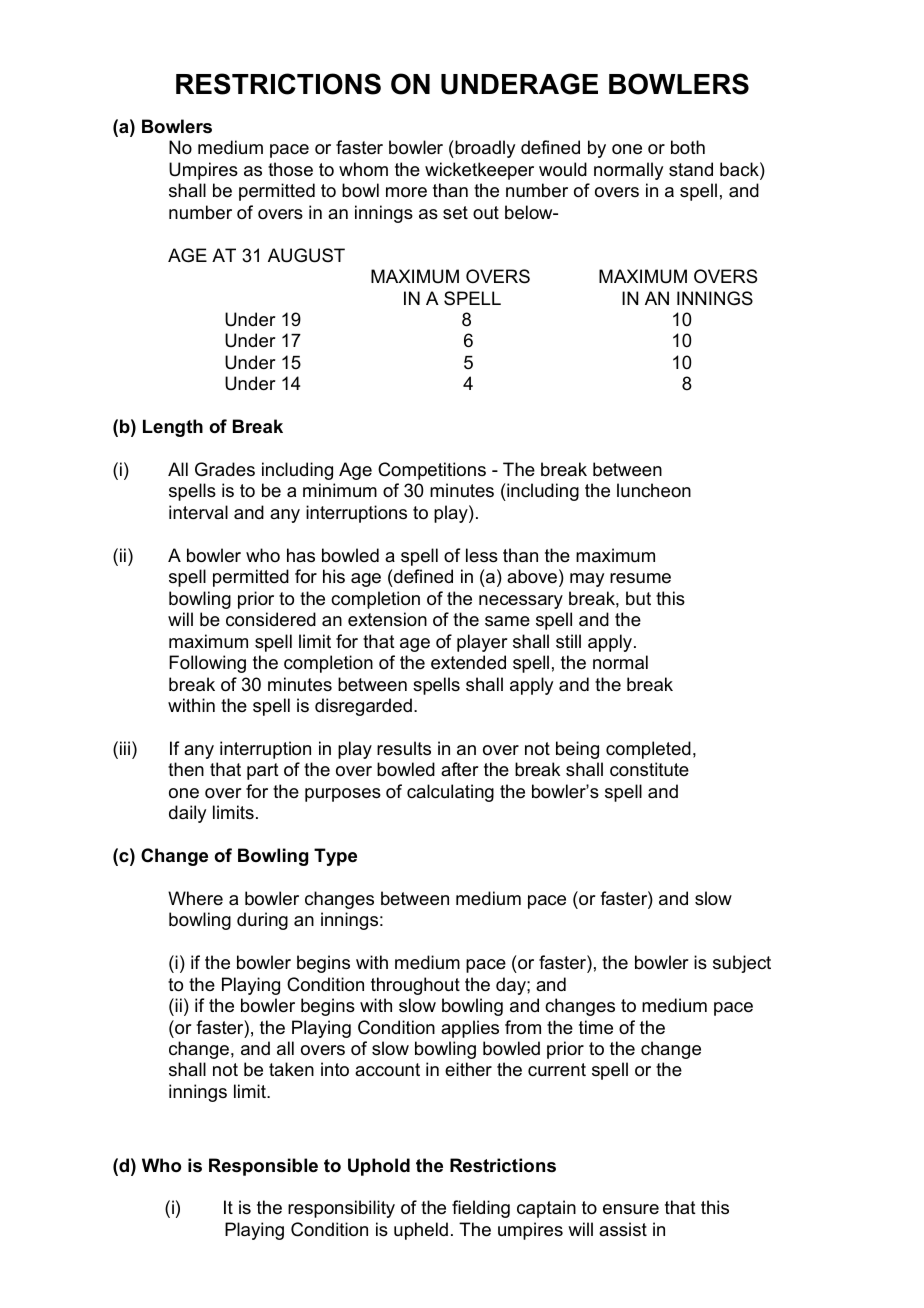 This screenshot has height=1308, width=924. What do you see at coordinates (207, 664) in the screenshot?
I see `Following` at bounding box center [207, 664].
